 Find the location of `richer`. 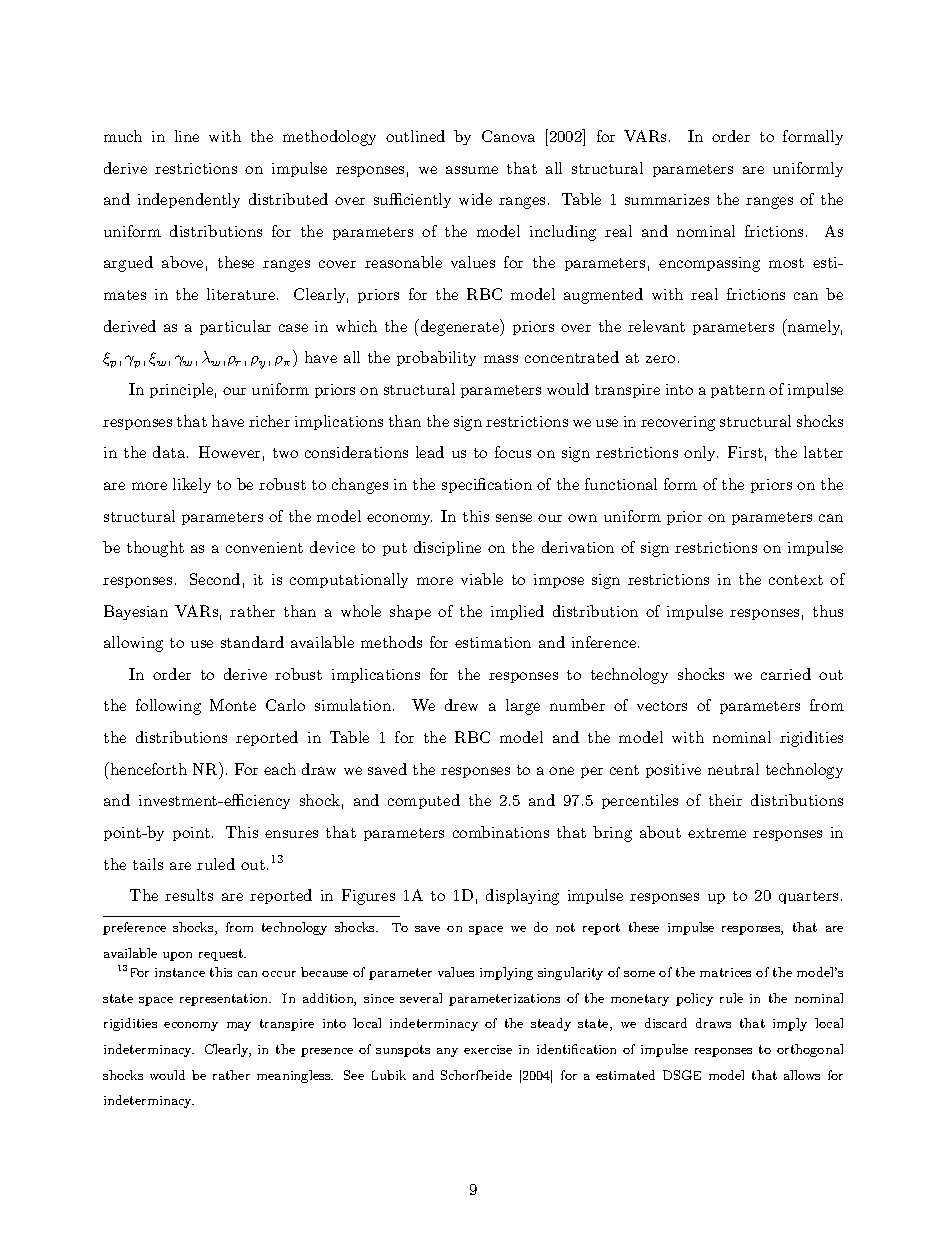

richer is located at coordinates (269, 421).
